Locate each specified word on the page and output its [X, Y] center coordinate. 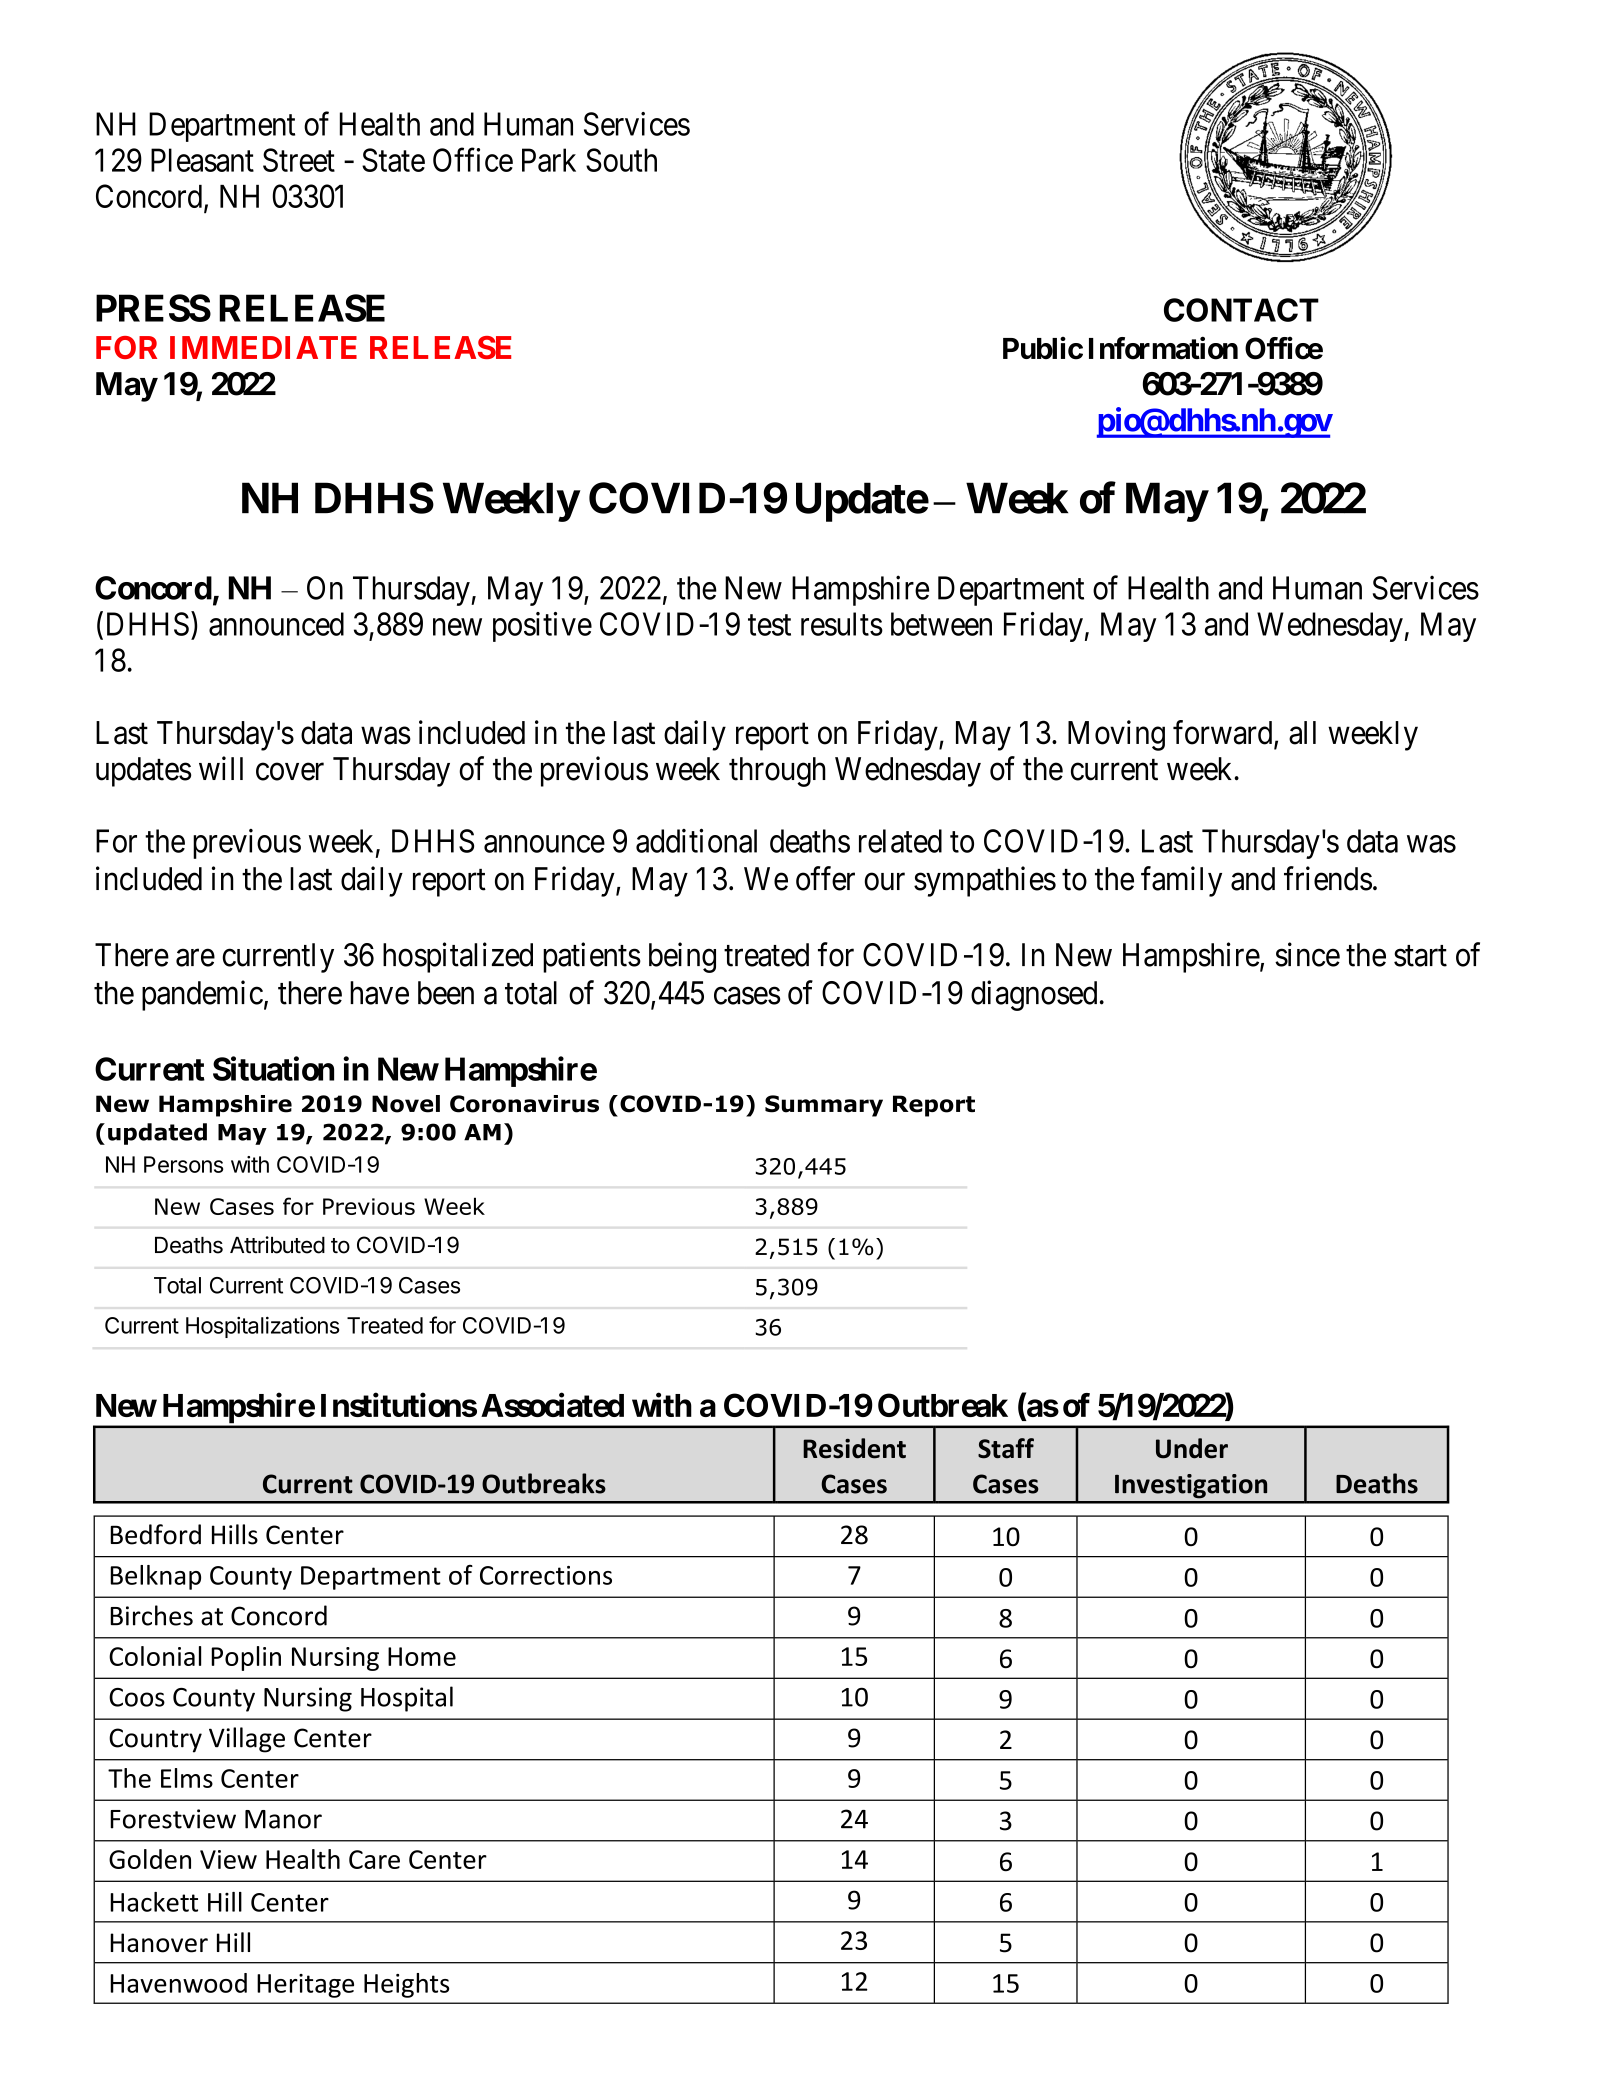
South [621, 160]
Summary [824, 1106]
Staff [1006, 1448]
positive [542, 627]
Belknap [155, 1577]
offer [825, 878]
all [1302, 733]
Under [1192, 1448]
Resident [854, 1448]
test [769, 625]
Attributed [277, 1245]
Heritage [305, 1986]
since [1307, 954]
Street [299, 160]
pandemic [202, 995]
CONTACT [1241, 310]
